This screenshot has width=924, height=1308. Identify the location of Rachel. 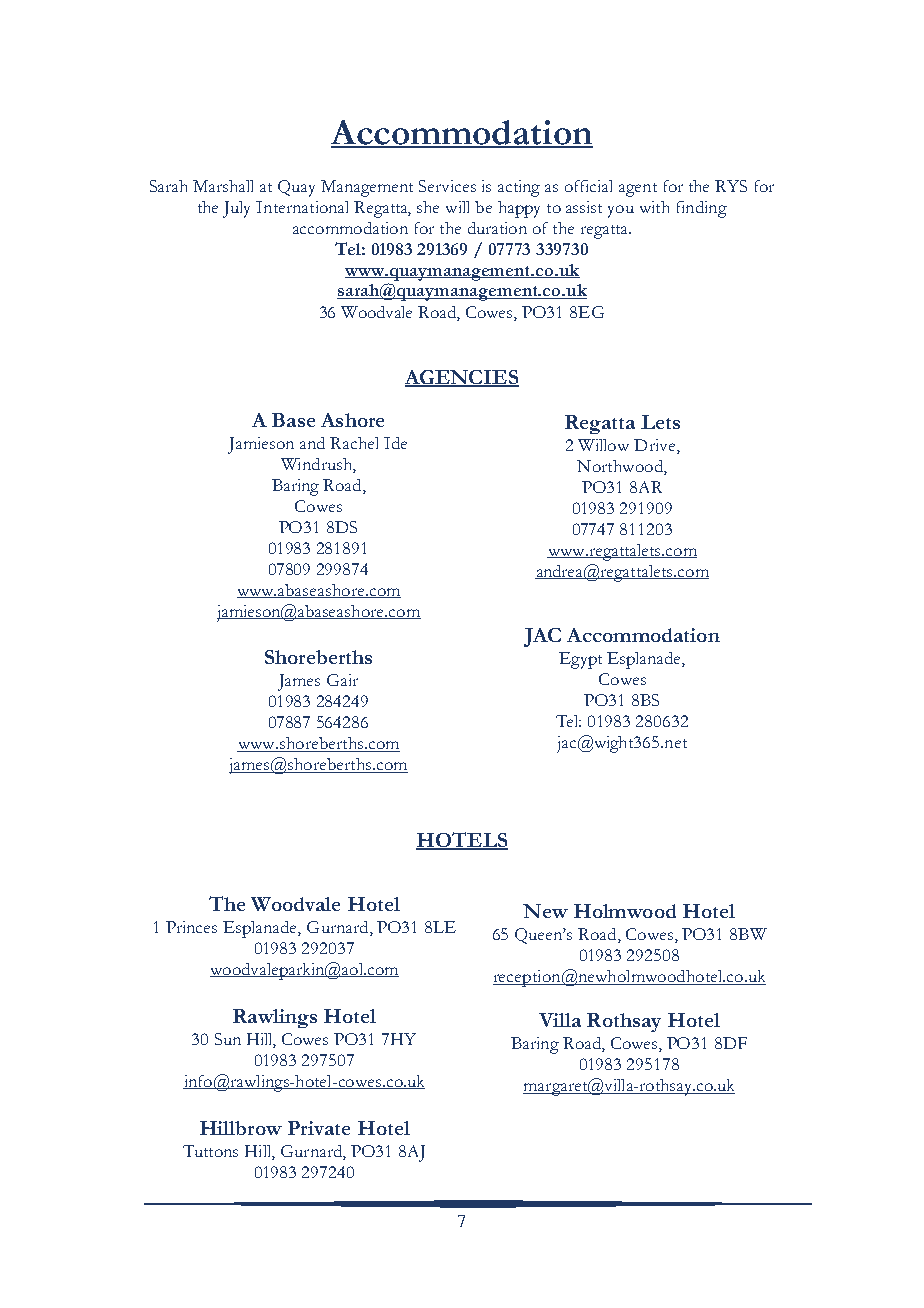
(354, 443).
